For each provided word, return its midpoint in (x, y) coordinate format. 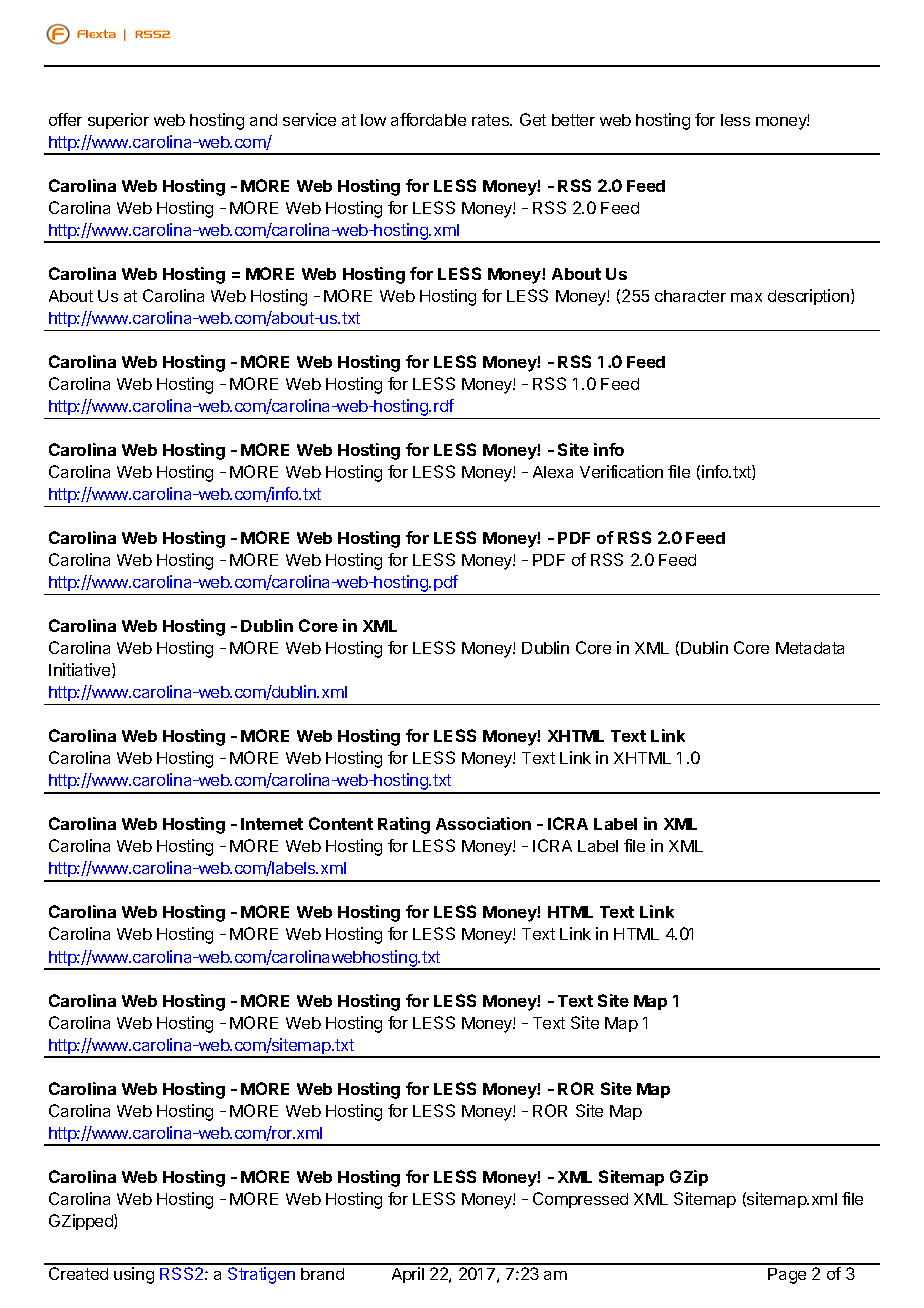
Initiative (81, 670)
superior (118, 121)
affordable (428, 119)
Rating (404, 825)
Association (483, 823)
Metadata (810, 648)
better (573, 120)
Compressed (580, 1200)
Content (341, 823)
